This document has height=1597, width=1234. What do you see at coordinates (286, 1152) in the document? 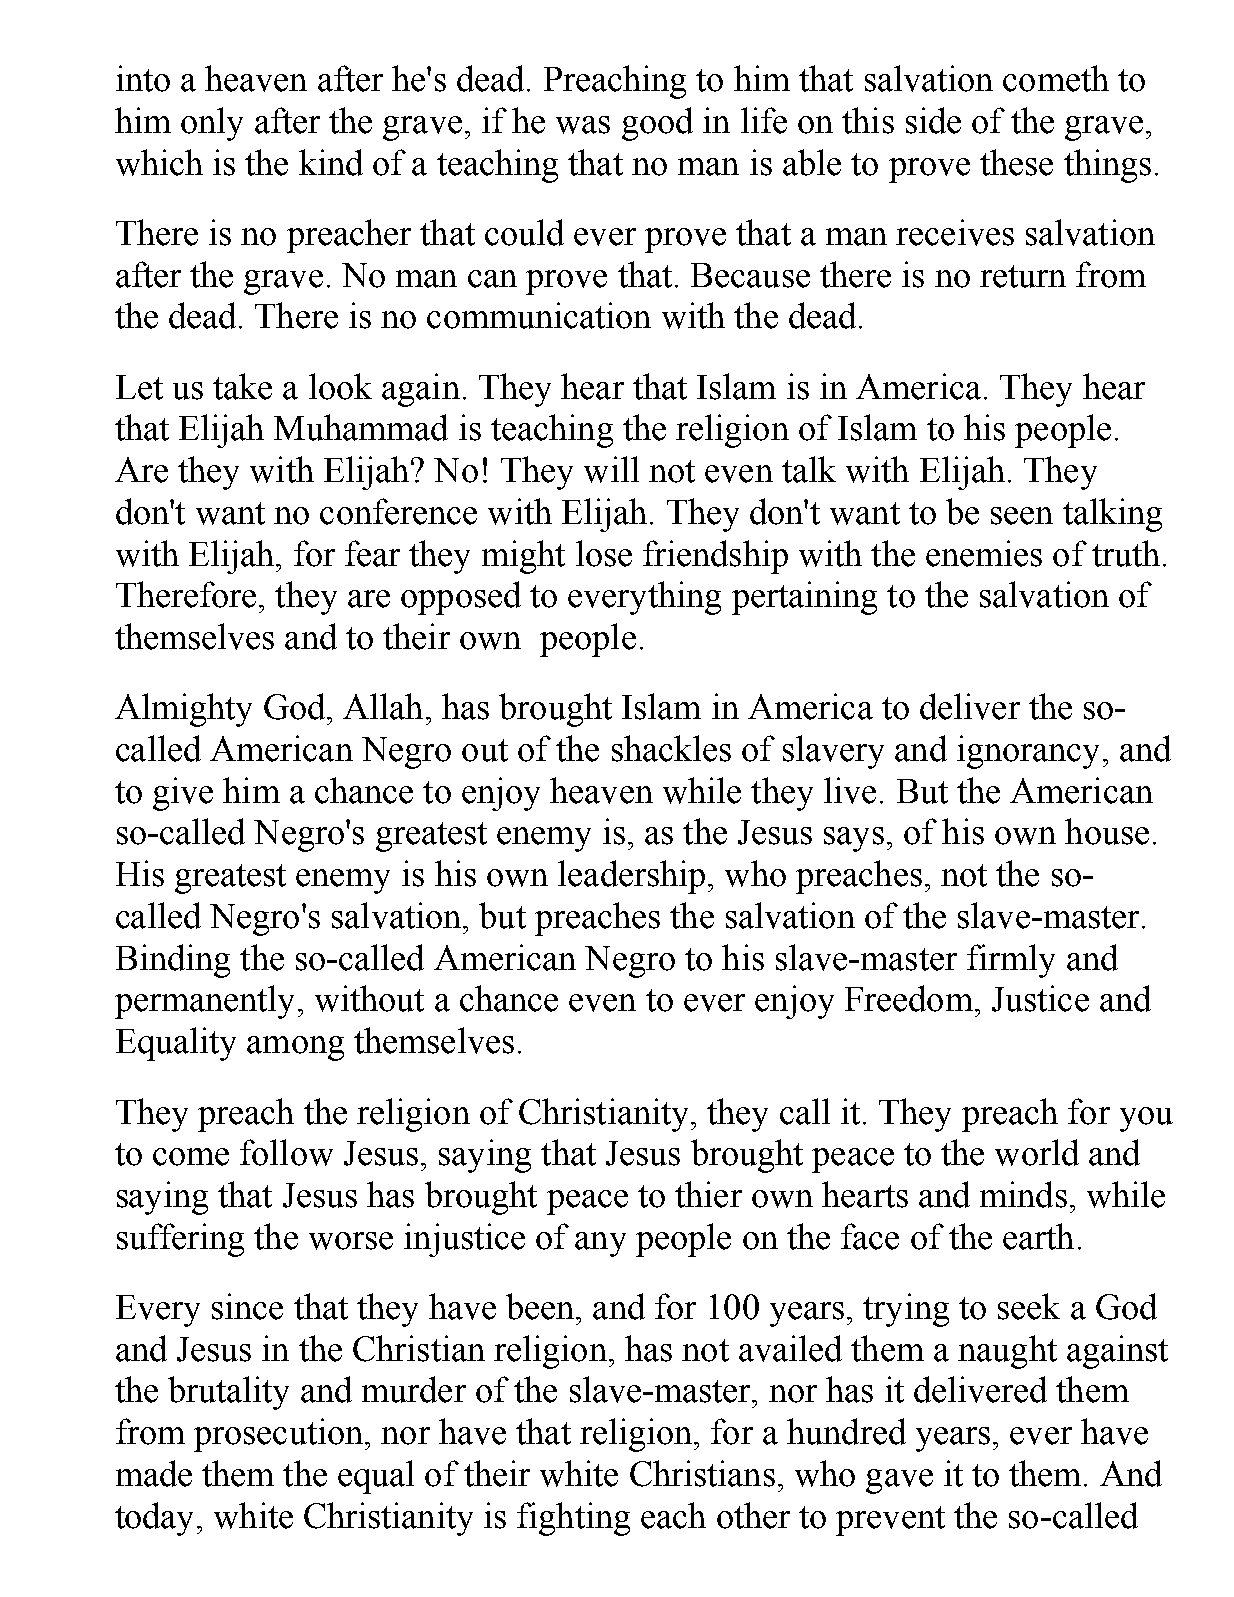
I see `follow` at bounding box center [286, 1152].
